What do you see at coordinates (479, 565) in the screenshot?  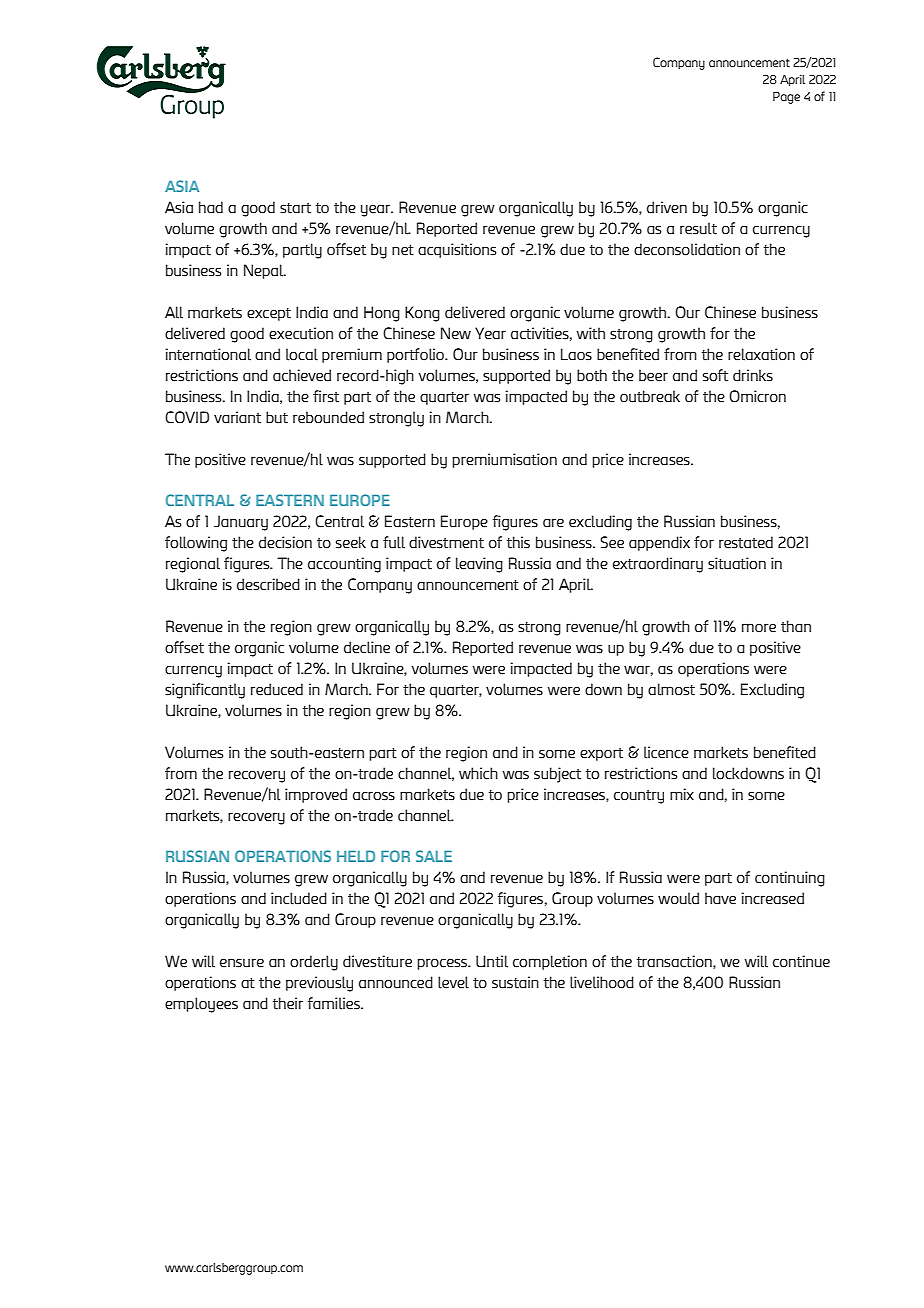 I see `leaving` at bounding box center [479, 565].
